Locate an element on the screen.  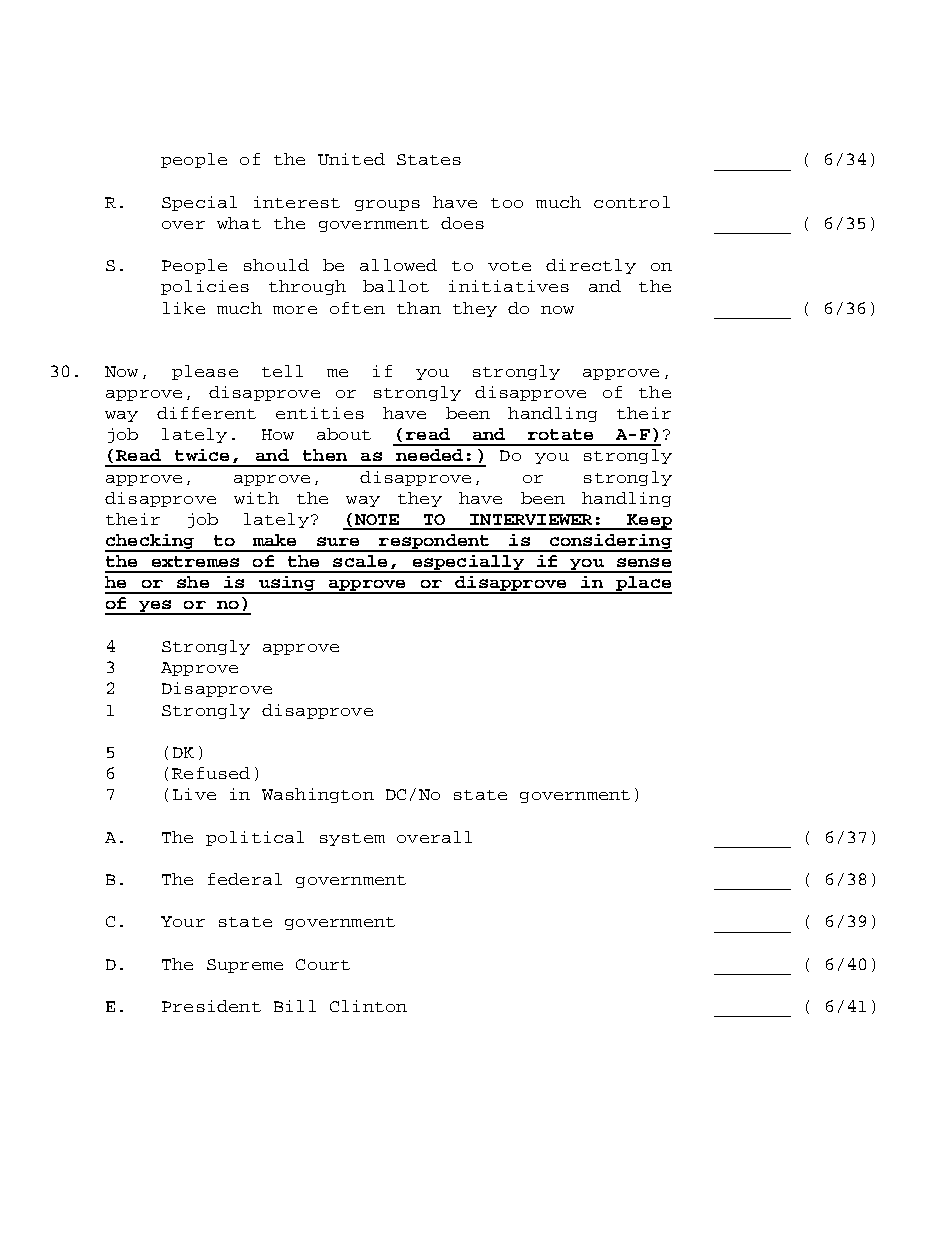
about is located at coordinates (344, 434).
